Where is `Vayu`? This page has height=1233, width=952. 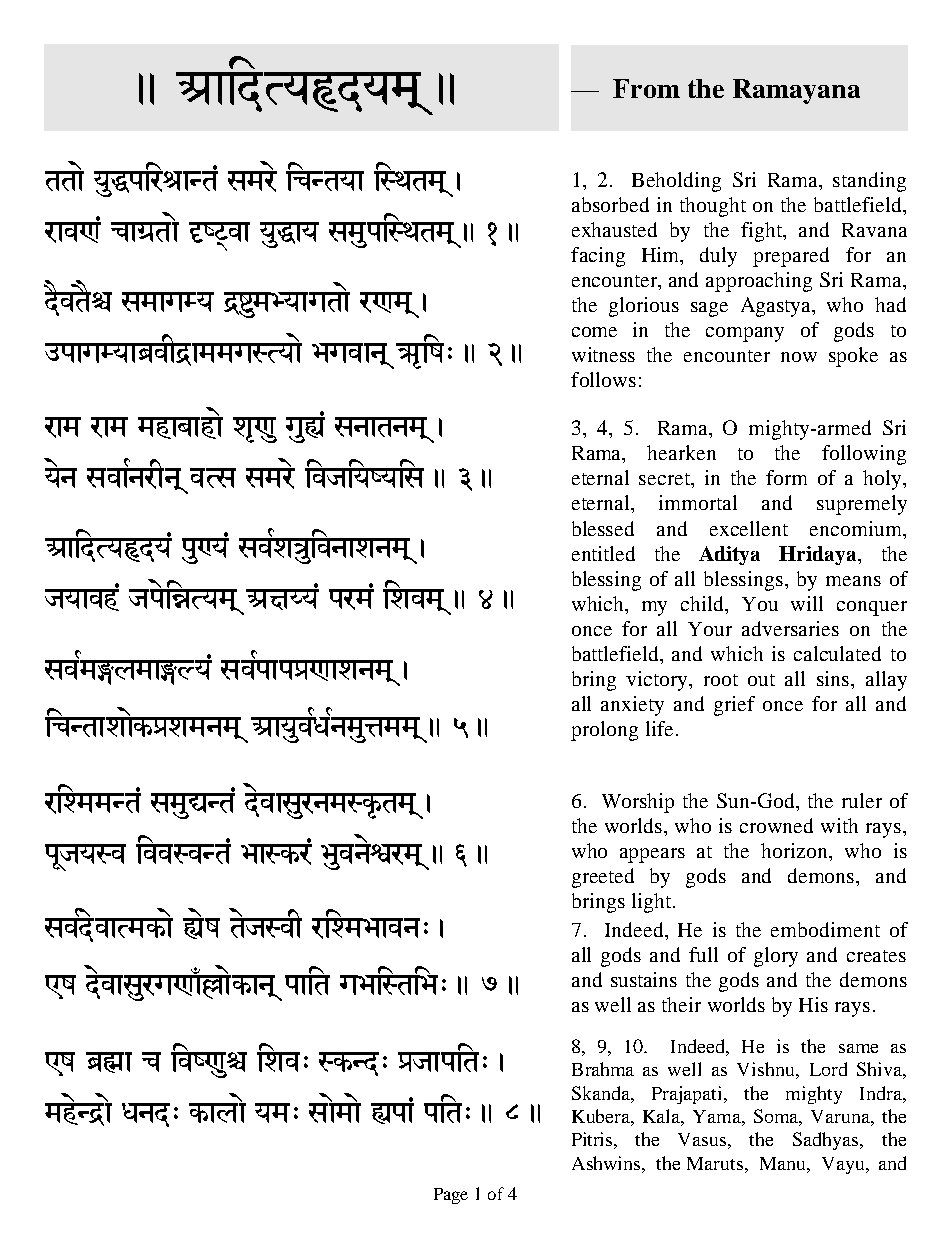 Vayu is located at coordinates (844, 1165).
